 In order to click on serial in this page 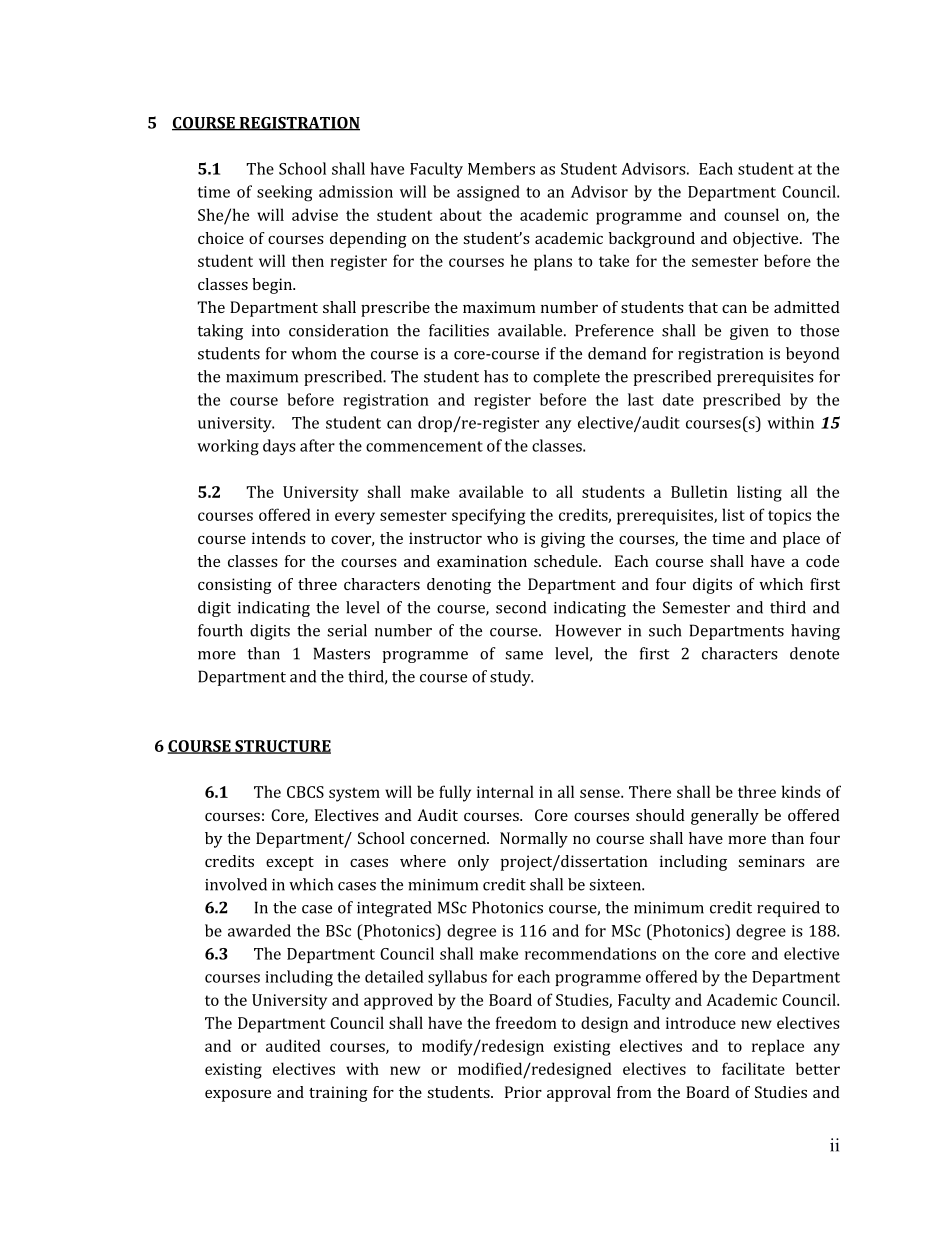, I will do `click(347, 630)`.
